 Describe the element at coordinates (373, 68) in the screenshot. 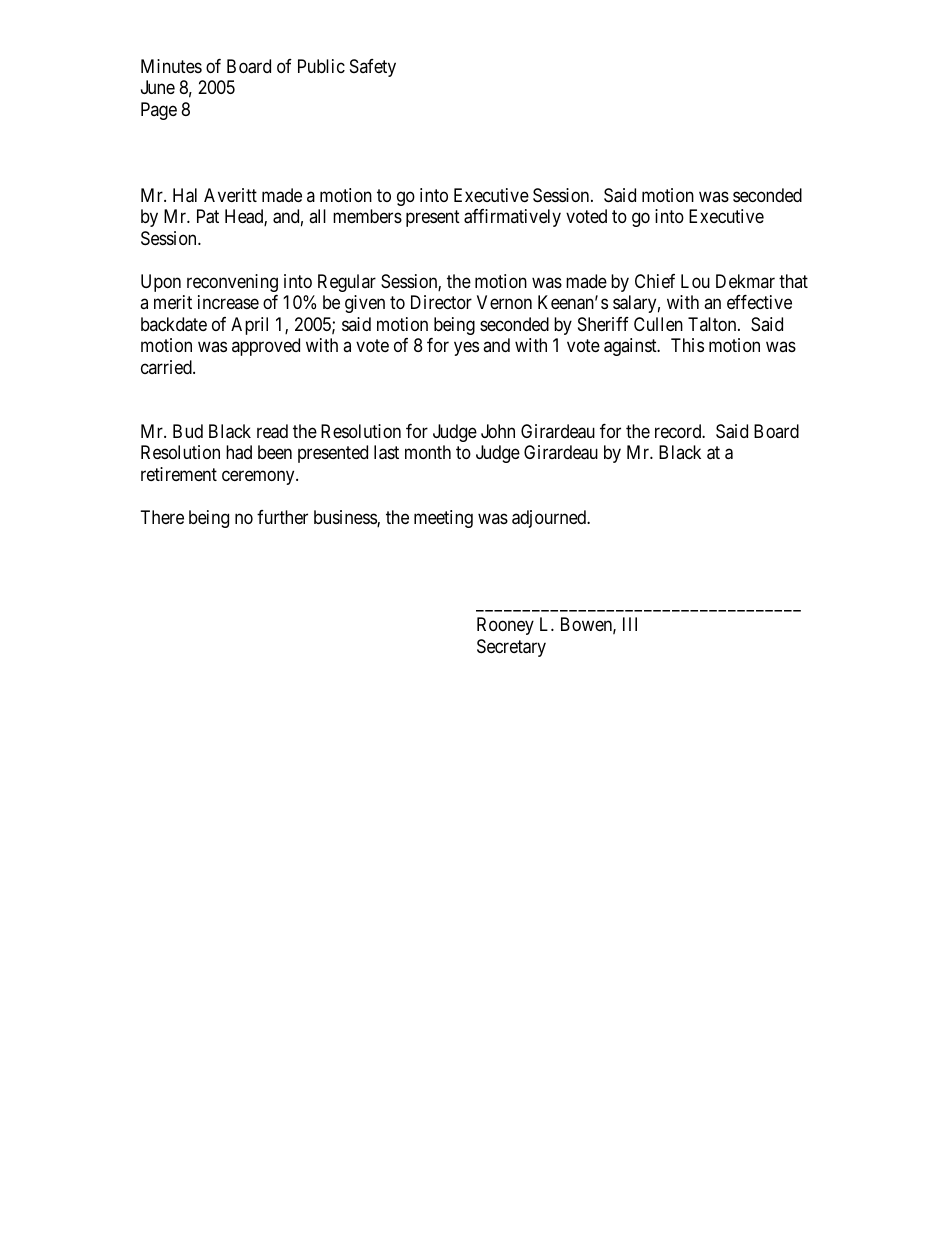

I see `Safety` at that location.
